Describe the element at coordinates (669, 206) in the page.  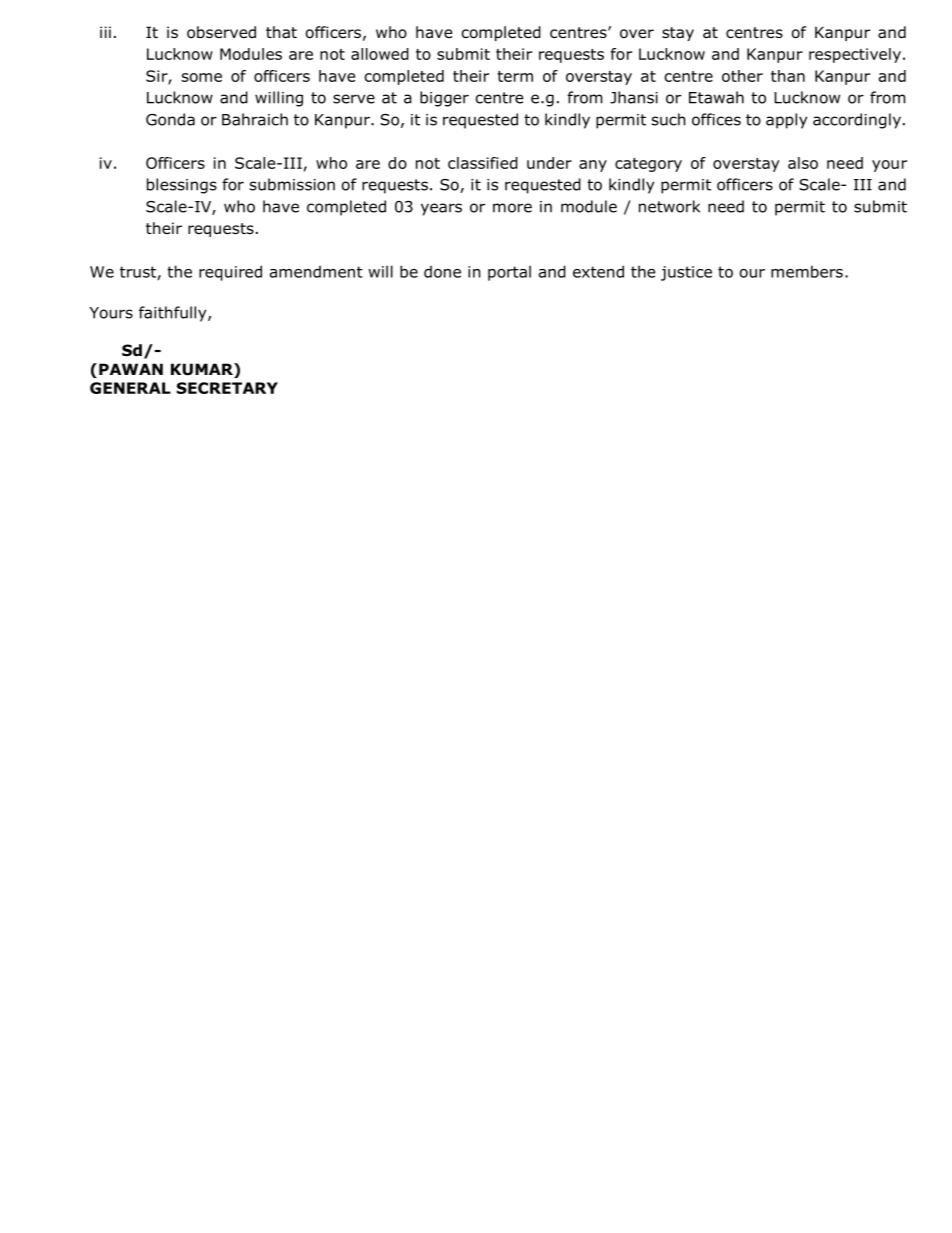
I see `network` at that location.
